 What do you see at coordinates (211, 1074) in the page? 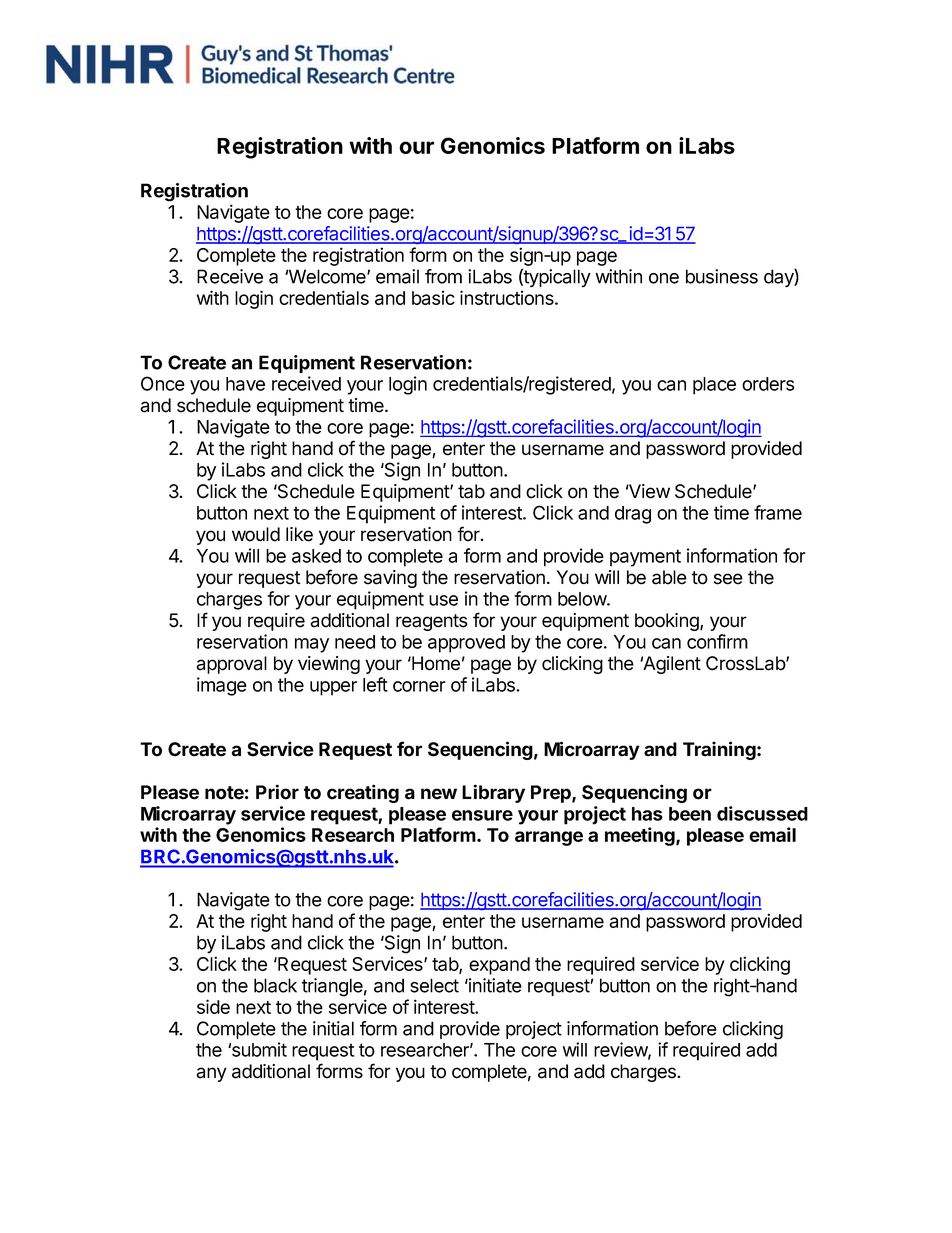
I see `any` at bounding box center [211, 1074].
